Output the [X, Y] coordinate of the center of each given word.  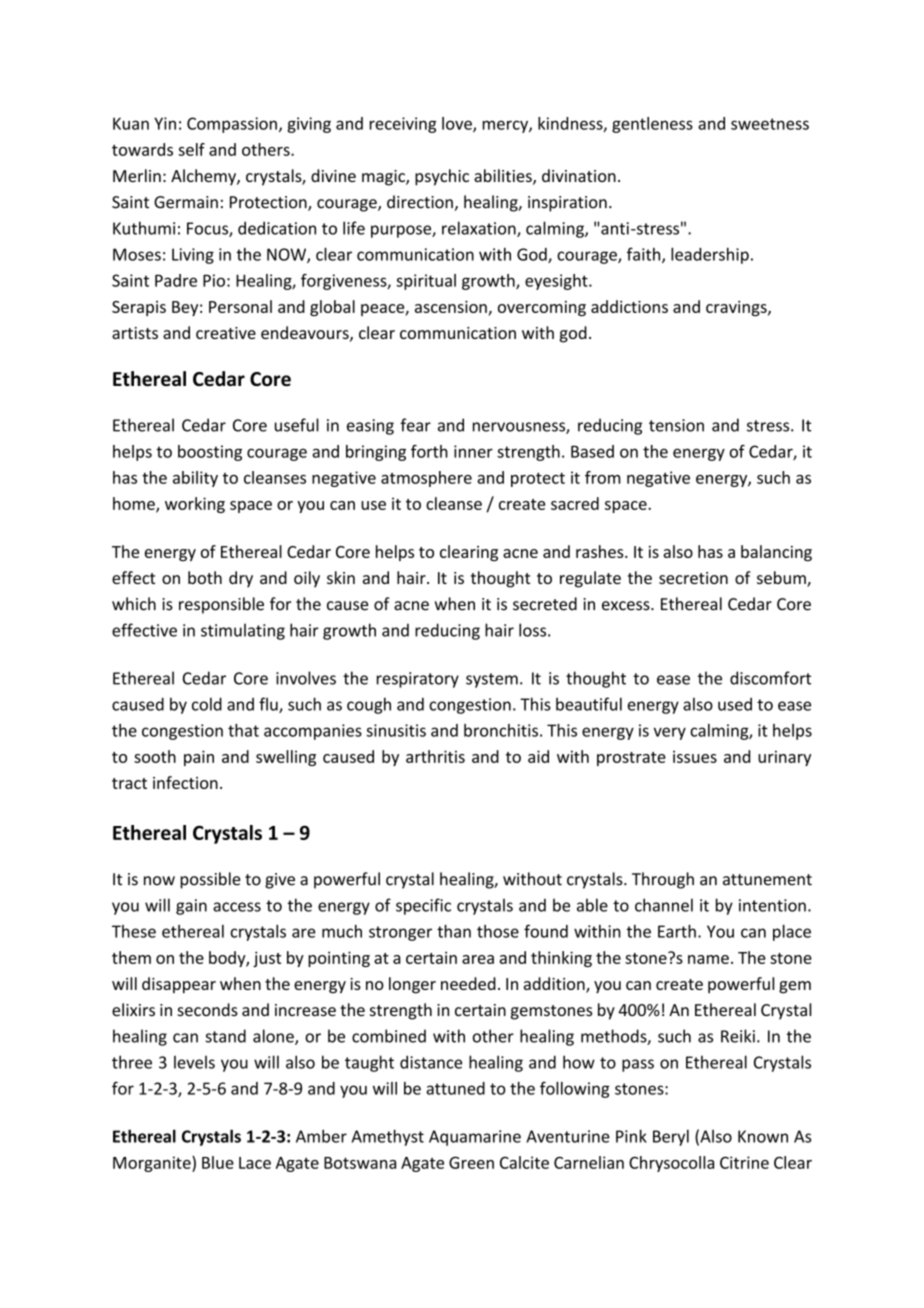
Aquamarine [475, 1138]
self [191, 149]
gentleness [652, 125]
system [492, 680]
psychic [442, 177]
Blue [218, 1162]
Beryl [671, 1137]
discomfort [770, 678]
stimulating [243, 631]
